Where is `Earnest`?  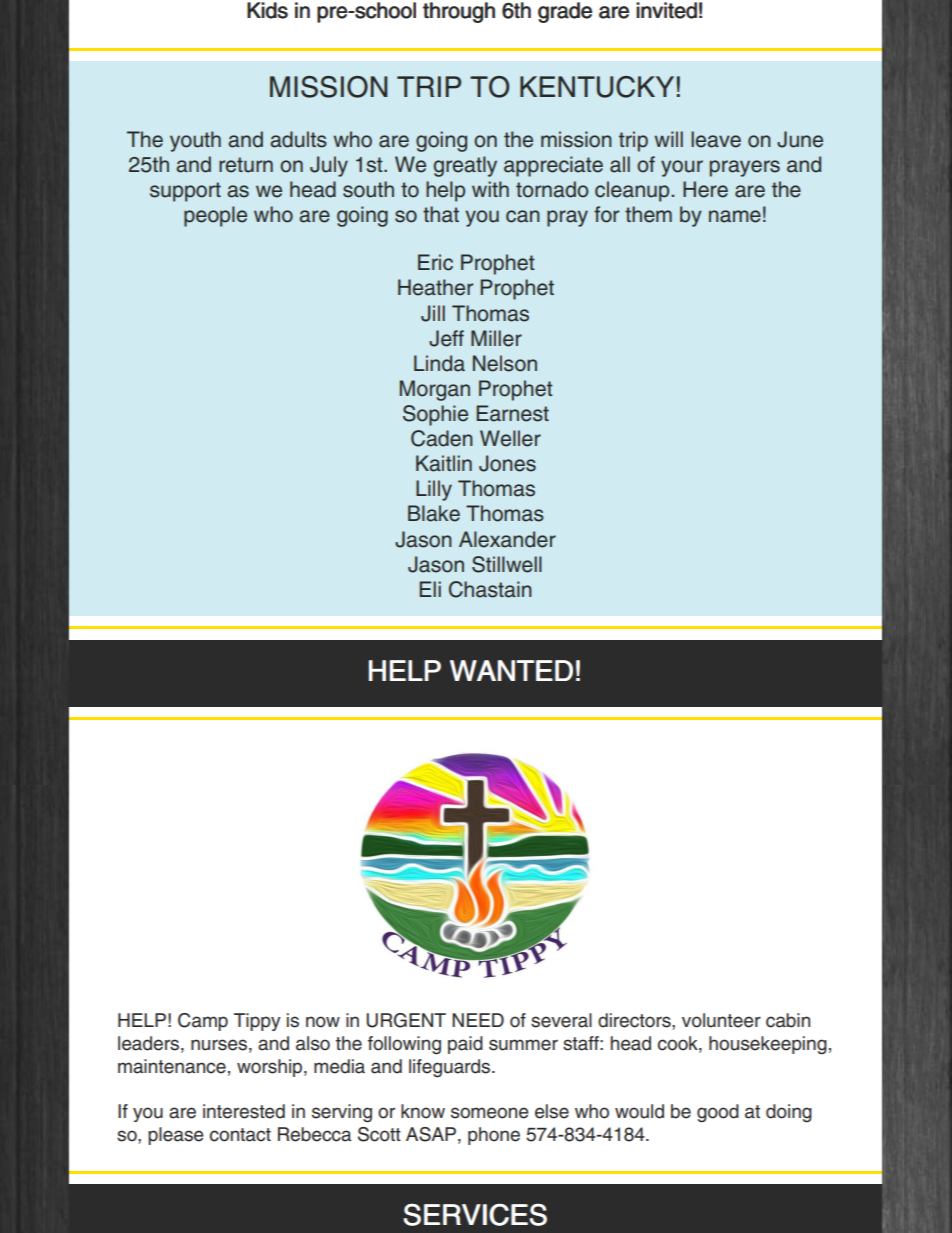 Earnest is located at coordinates (512, 413).
